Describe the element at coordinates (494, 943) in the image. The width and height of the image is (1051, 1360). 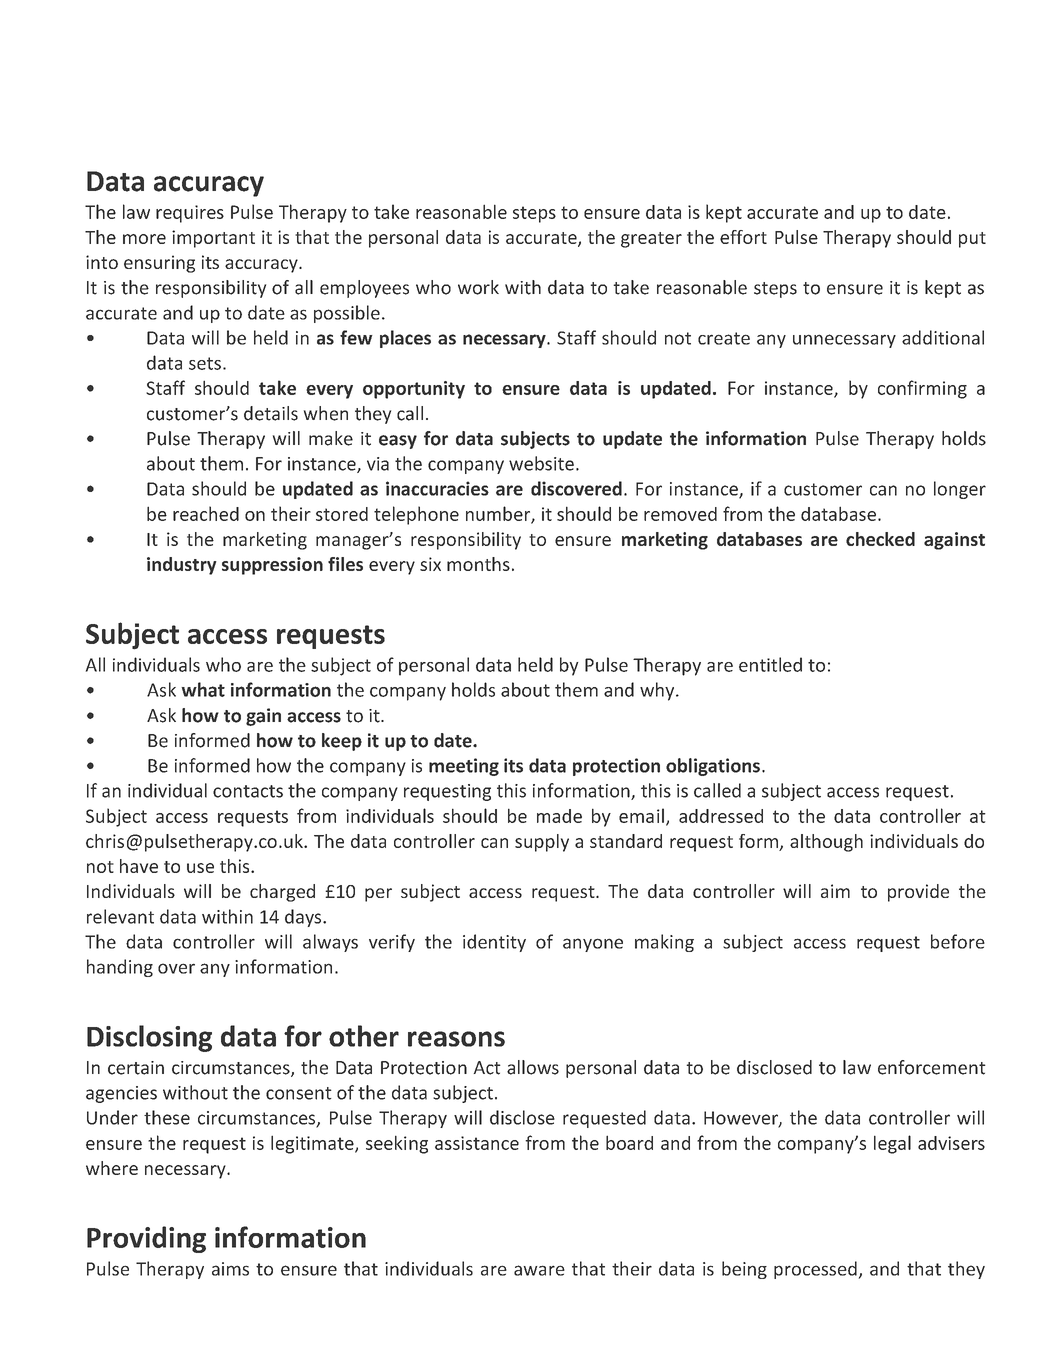
I see `identity` at that location.
